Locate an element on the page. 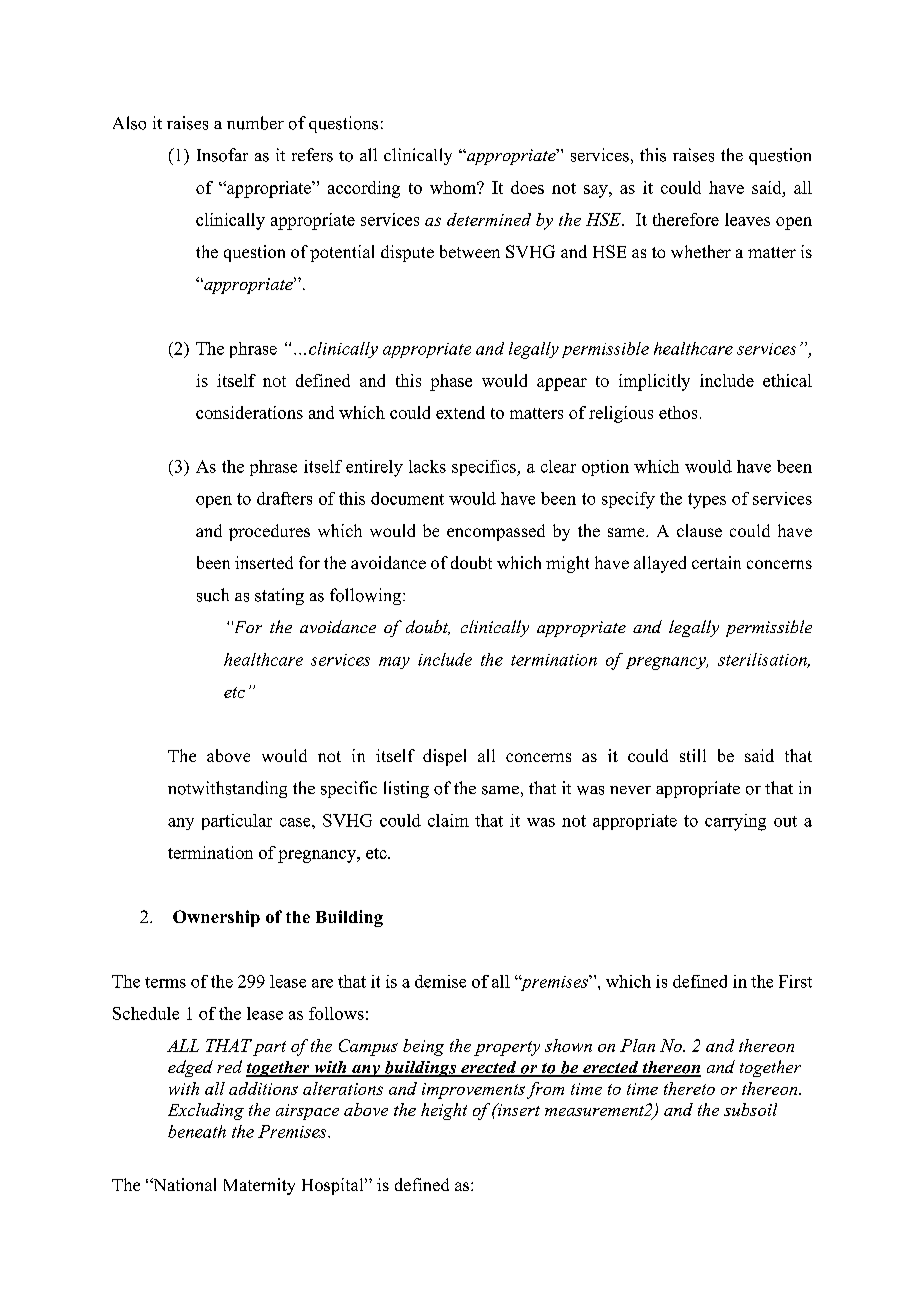 This image has width=924, height=1309. drafters is located at coordinates (284, 498).
